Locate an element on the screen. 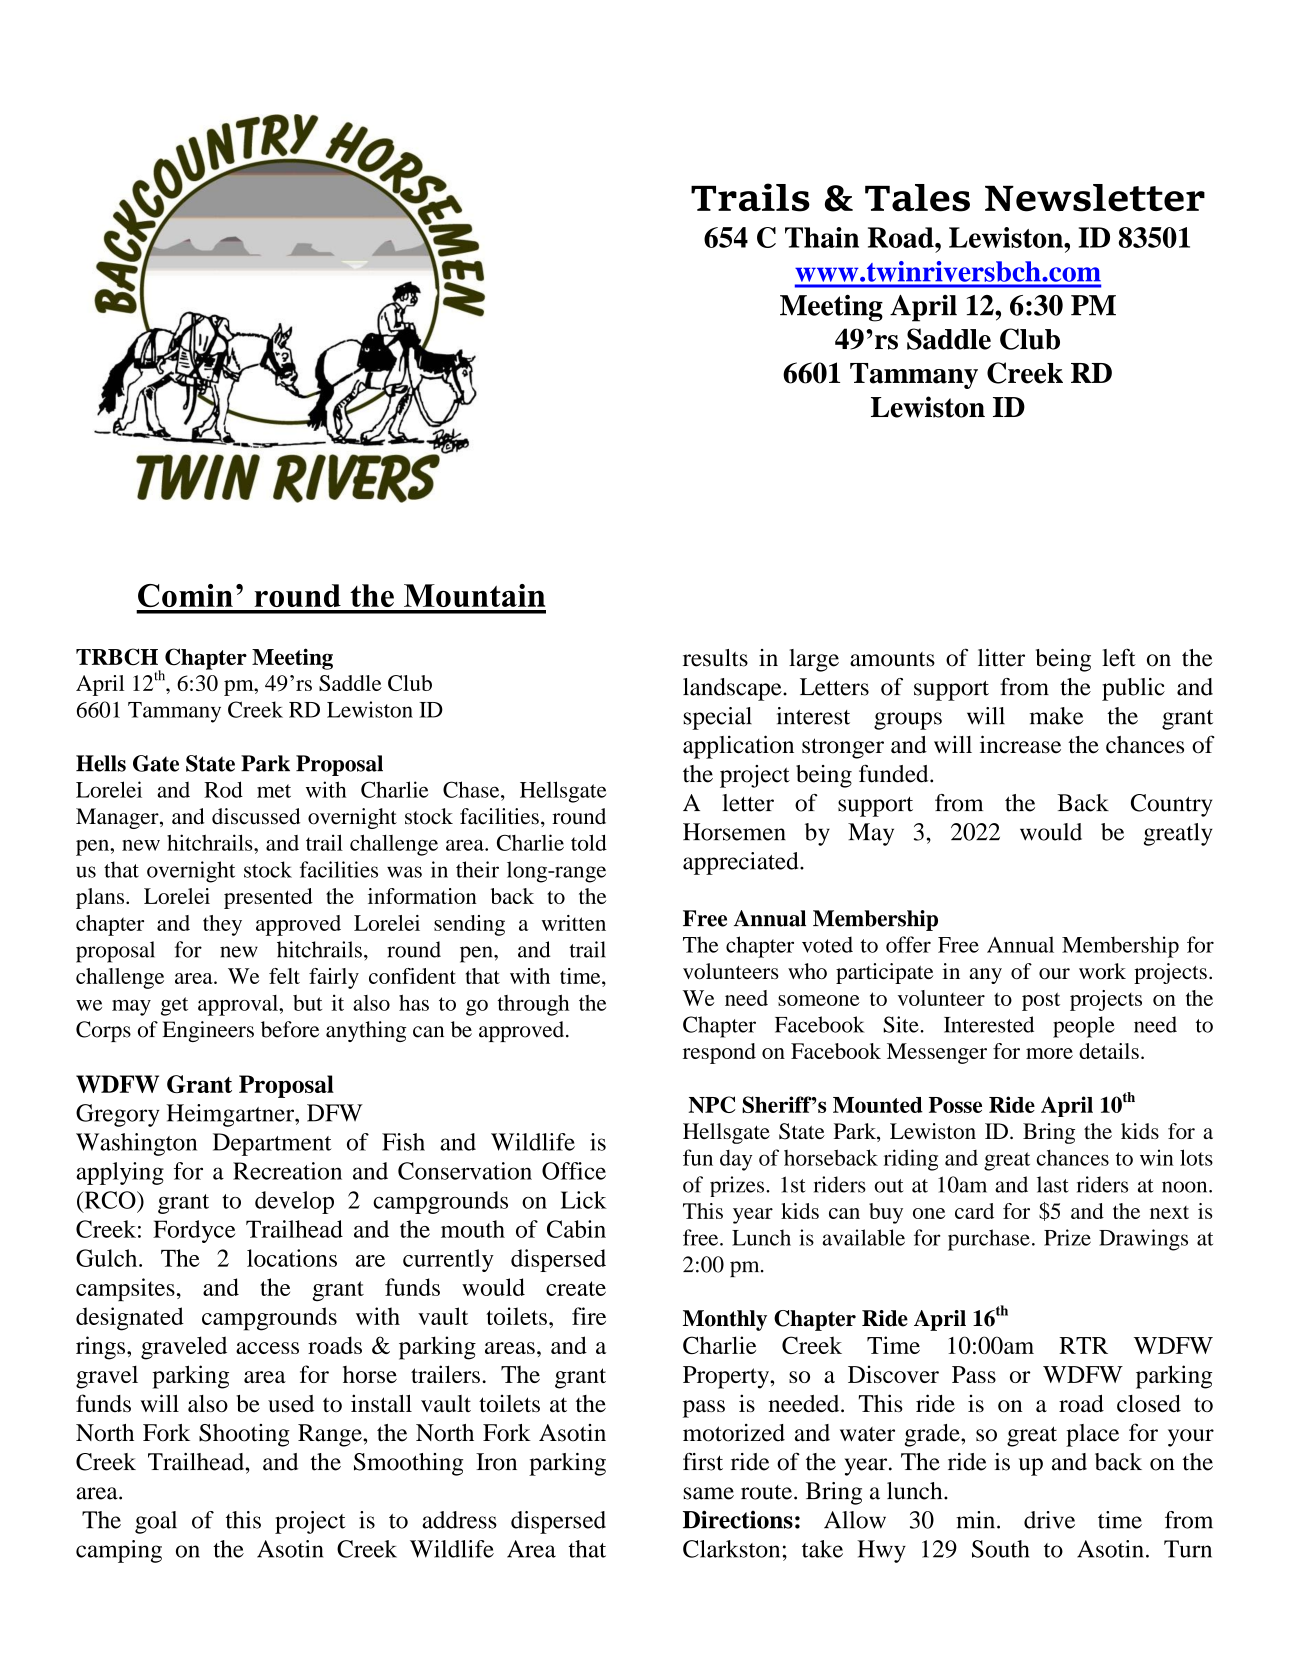  drive is located at coordinates (1049, 1520).
